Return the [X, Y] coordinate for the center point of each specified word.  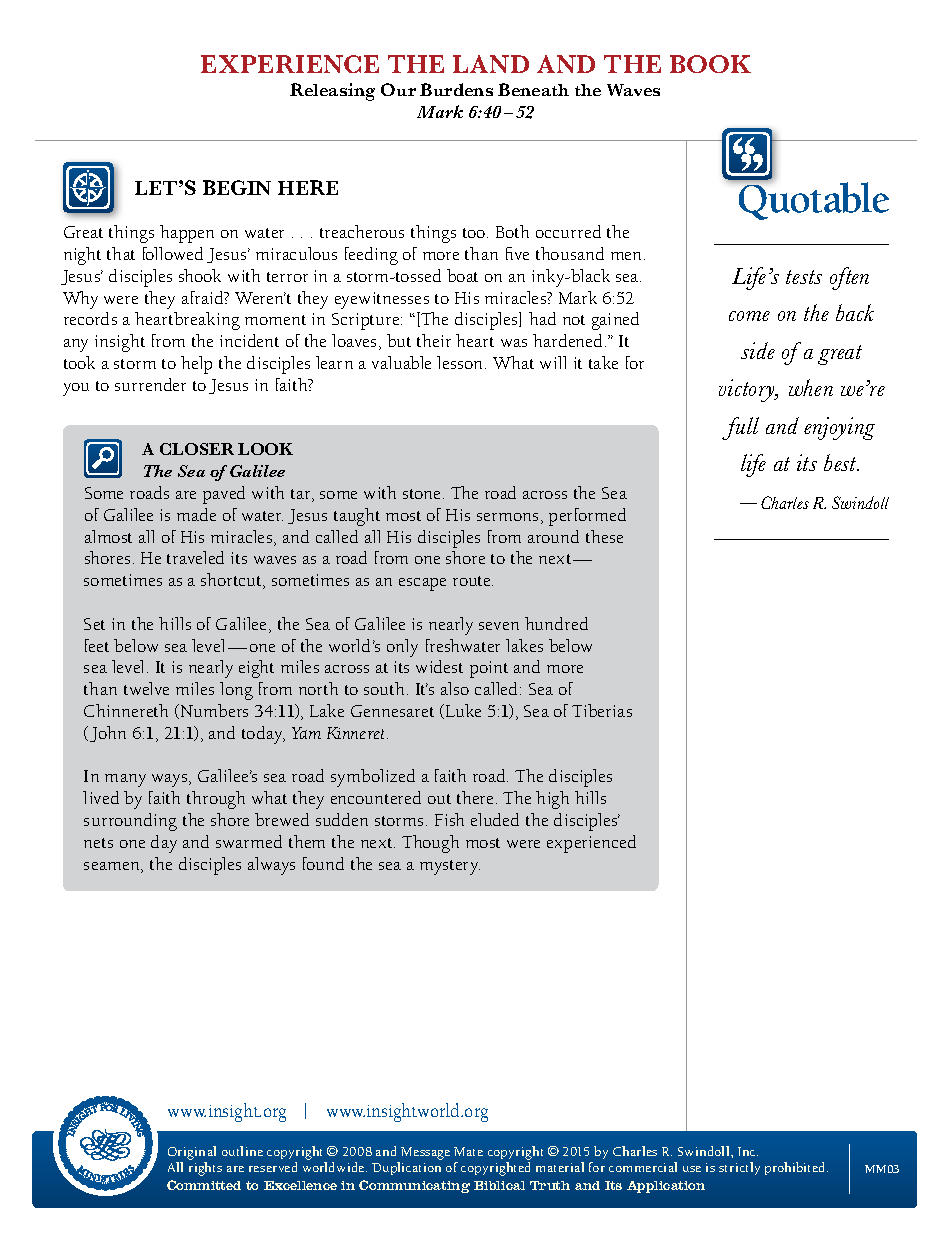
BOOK [710, 64]
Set [94, 624]
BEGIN [237, 187]
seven [499, 626]
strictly [739, 1168]
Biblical [499, 1185]
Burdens [456, 89]
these [604, 536]
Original [192, 1154]
